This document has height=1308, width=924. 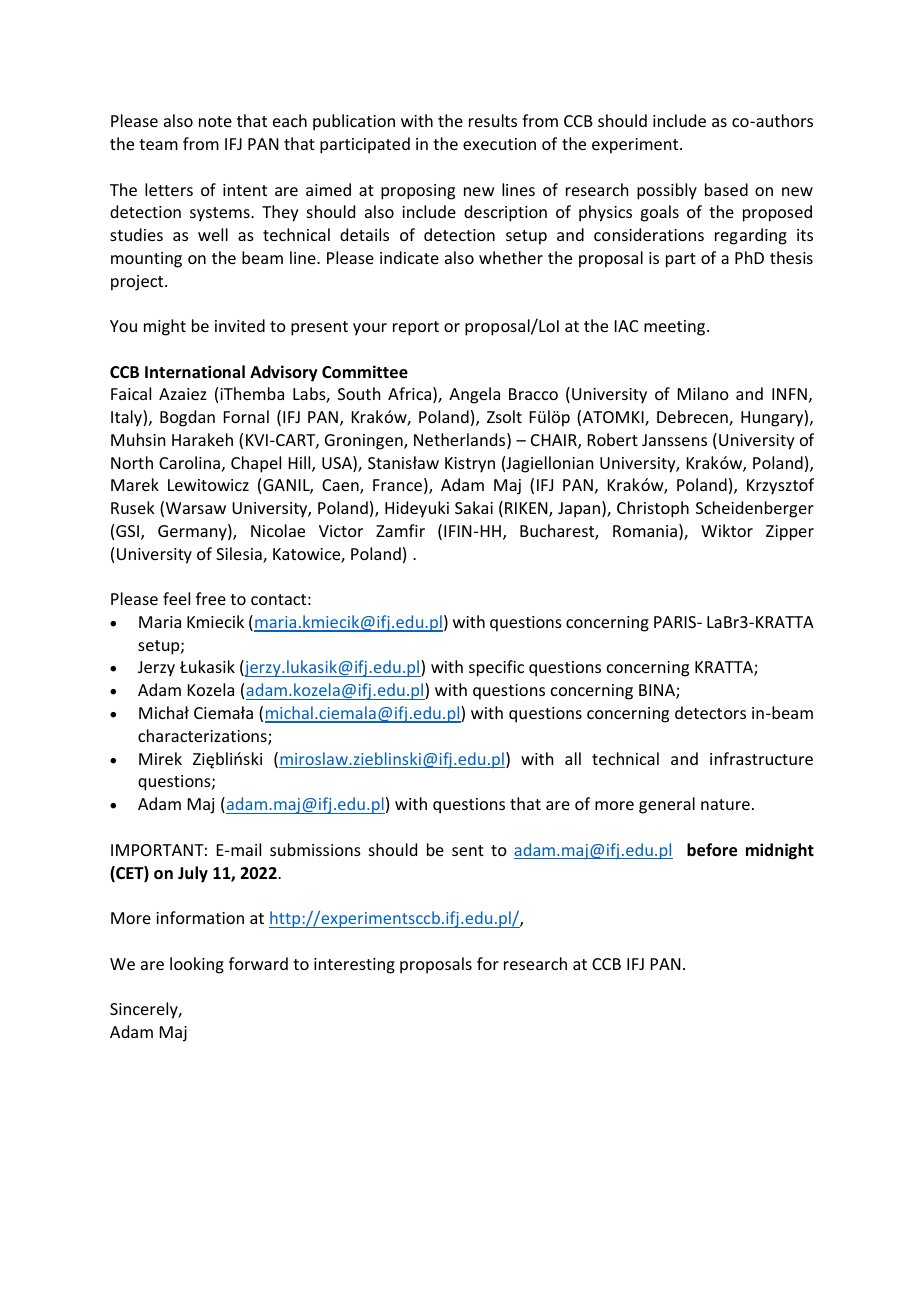 What do you see at coordinates (693, 418) in the document?
I see `Debrecen` at bounding box center [693, 418].
